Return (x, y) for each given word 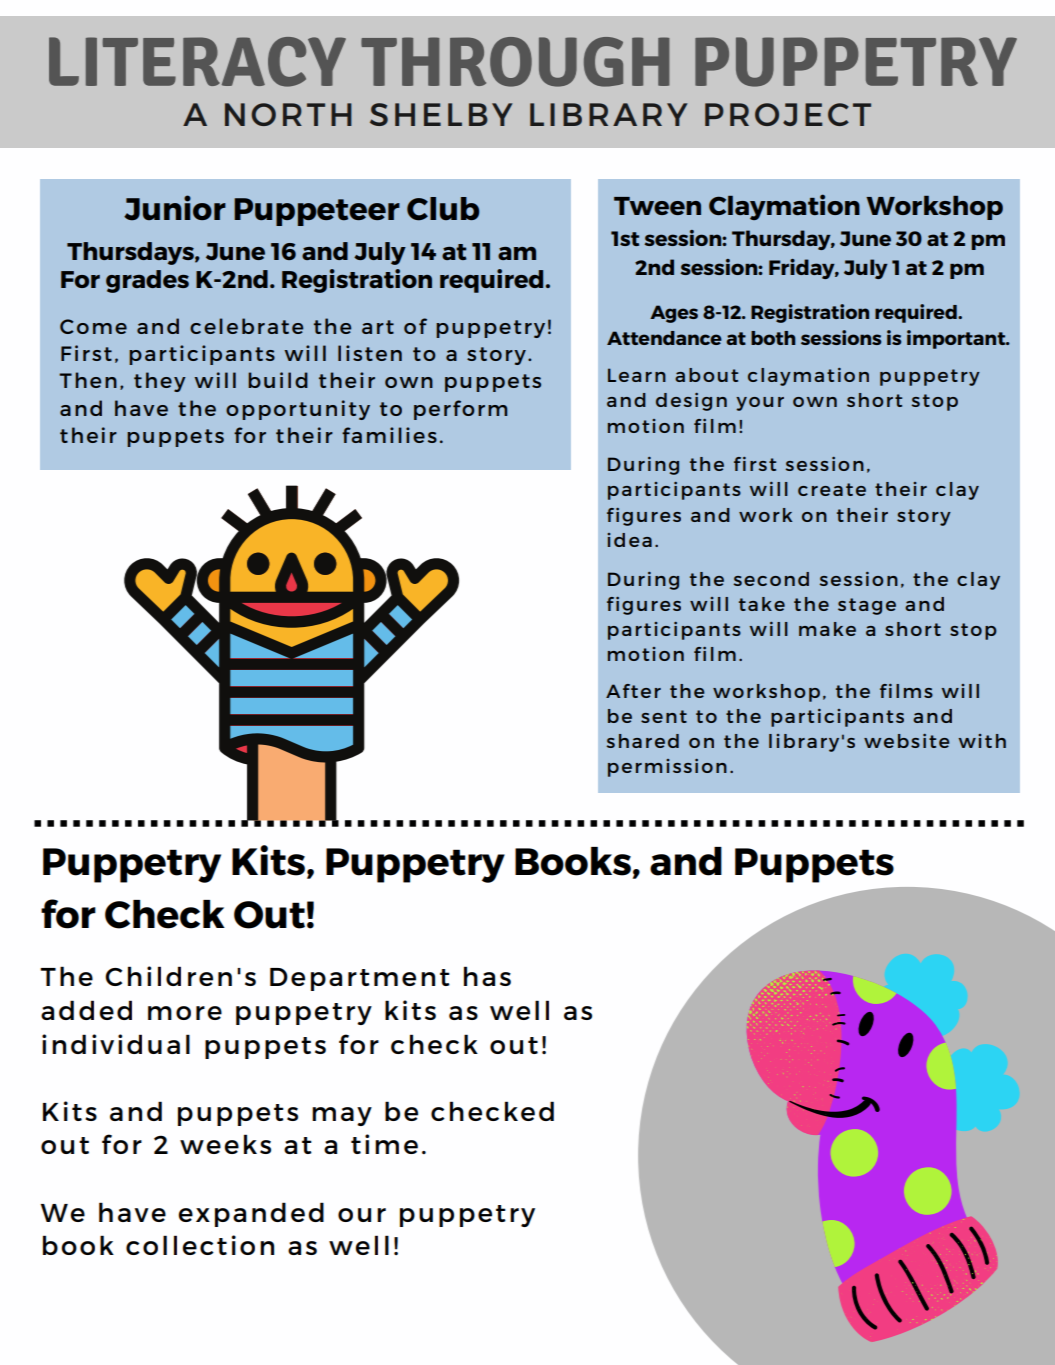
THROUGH (515, 62)
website (906, 741)
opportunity (298, 410)
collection (200, 1245)
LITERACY (197, 62)
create (832, 489)
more (185, 1013)
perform (460, 410)
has (487, 976)
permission (667, 768)
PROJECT (788, 114)
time (384, 1144)
